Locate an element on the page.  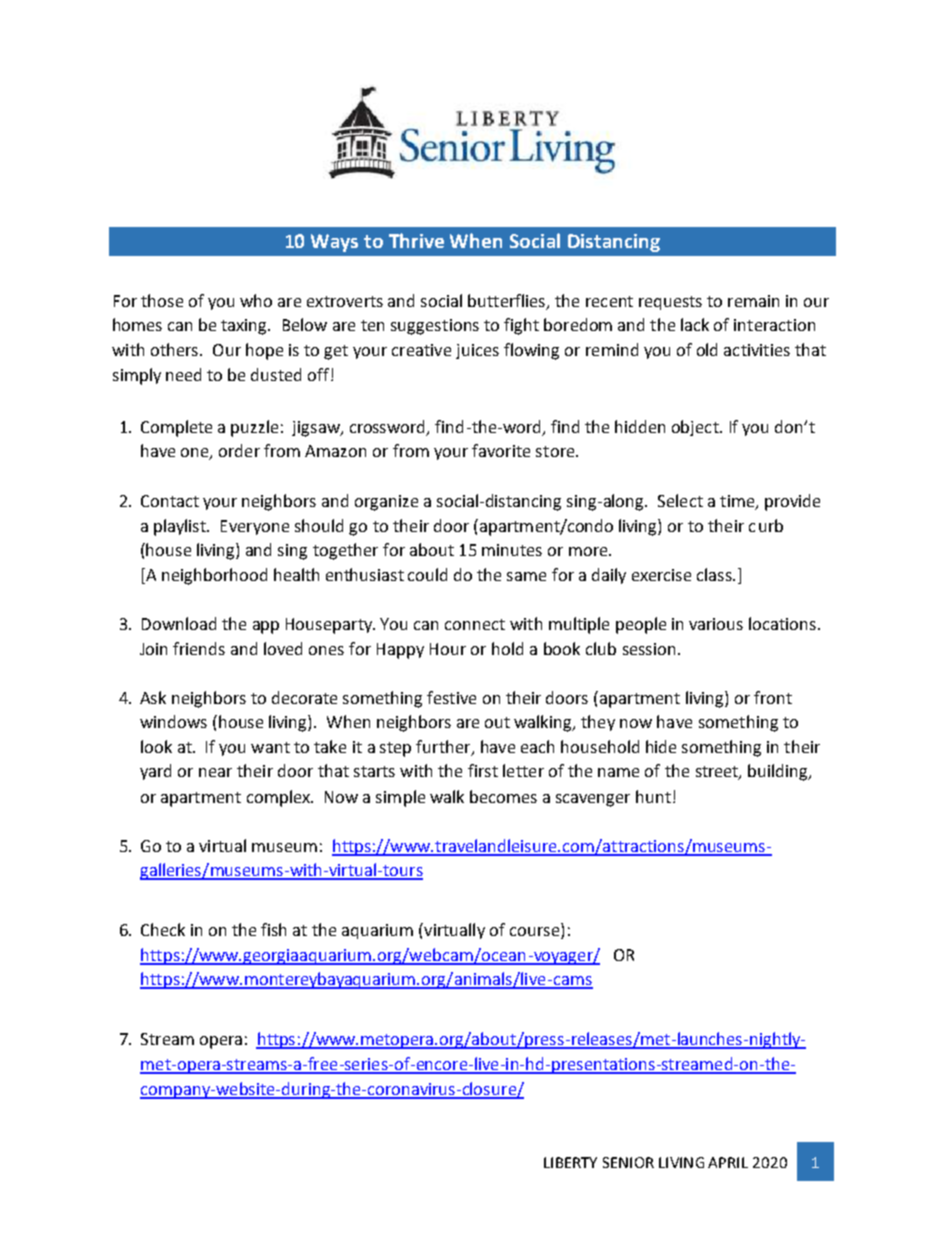
front is located at coordinates (773, 697).
